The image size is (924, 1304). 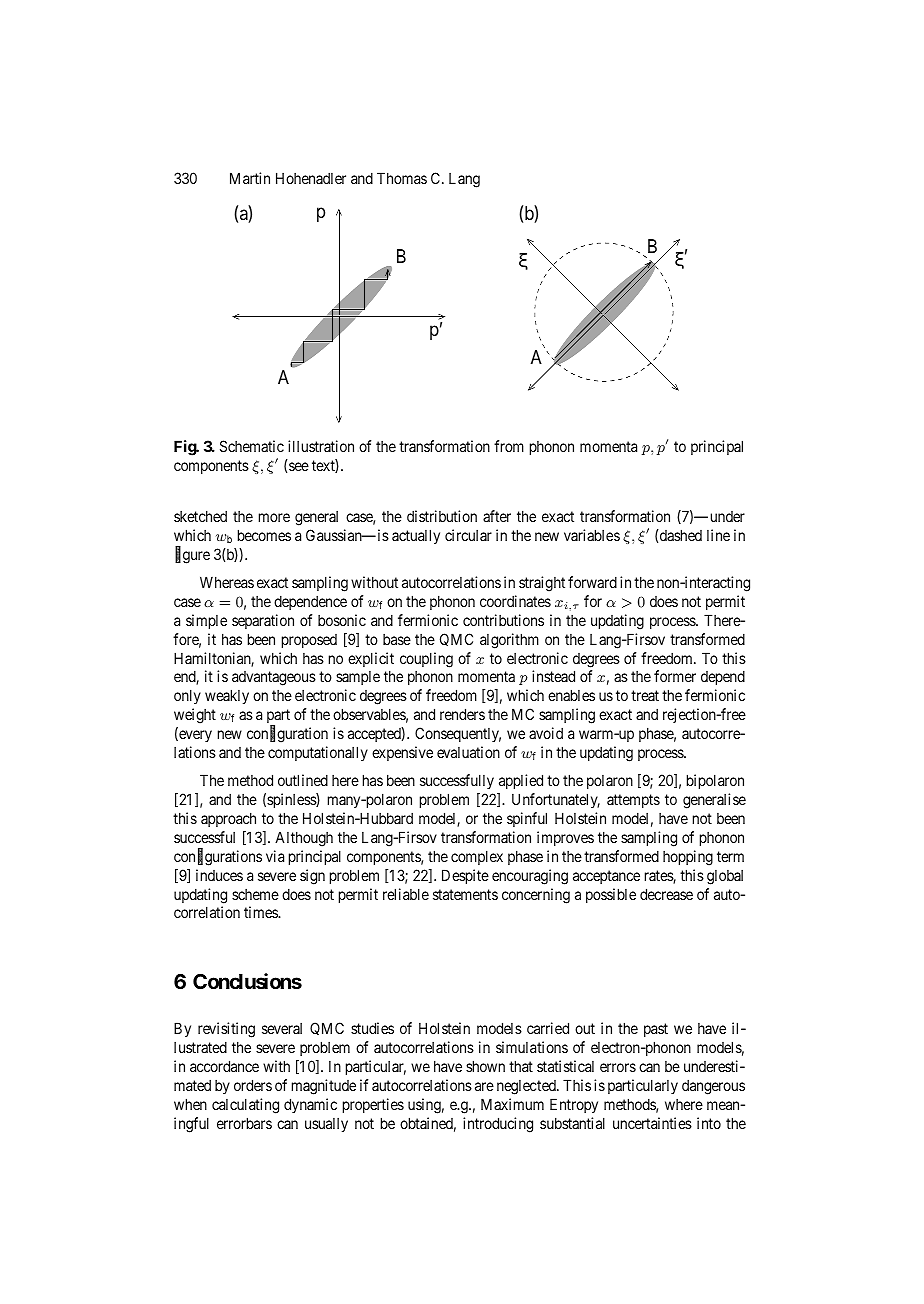 What do you see at coordinates (652, 1123) in the screenshot?
I see `uncertainties` at bounding box center [652, 1123].
